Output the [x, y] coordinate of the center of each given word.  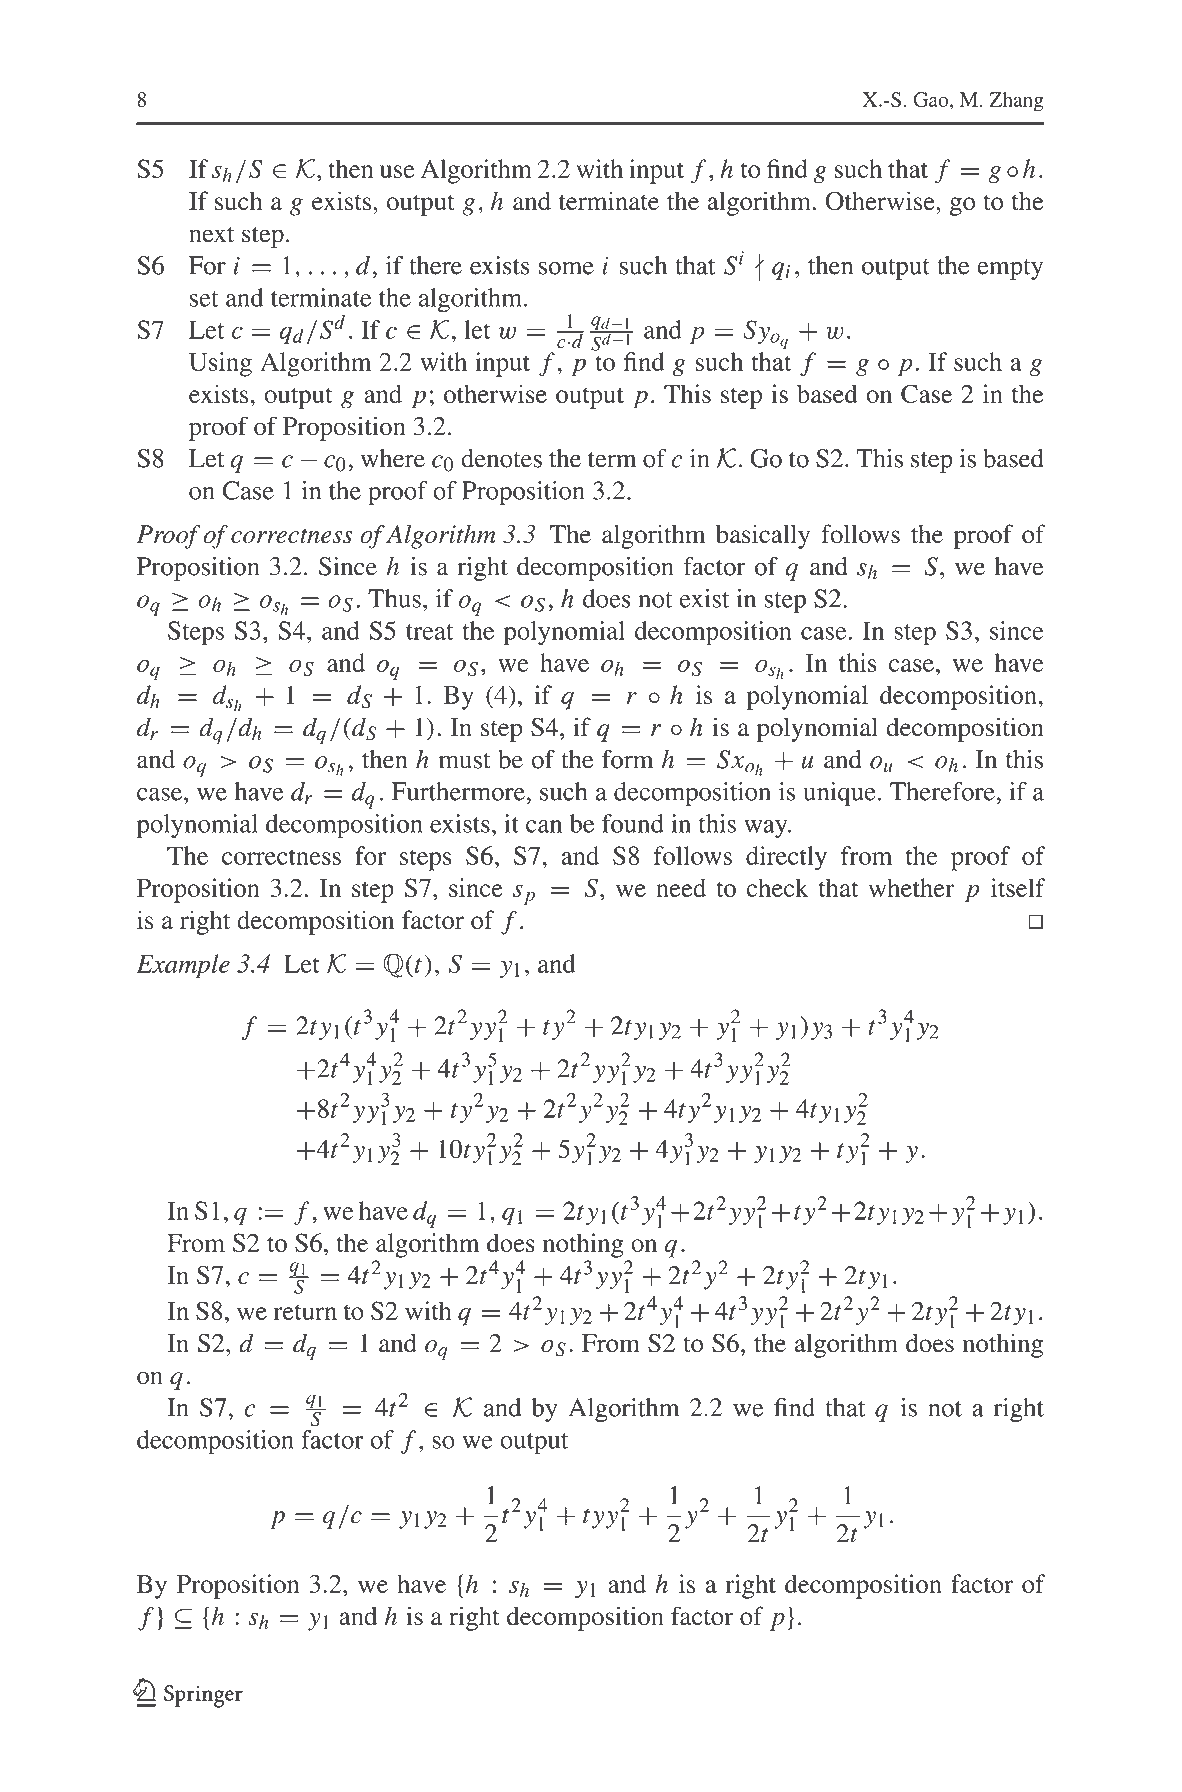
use [397, 171]
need [681, 887]
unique [839, 794]
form [627, 759]
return [305, 1312]
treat [429, 632]
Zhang [1016, 102]
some [566, 268]
